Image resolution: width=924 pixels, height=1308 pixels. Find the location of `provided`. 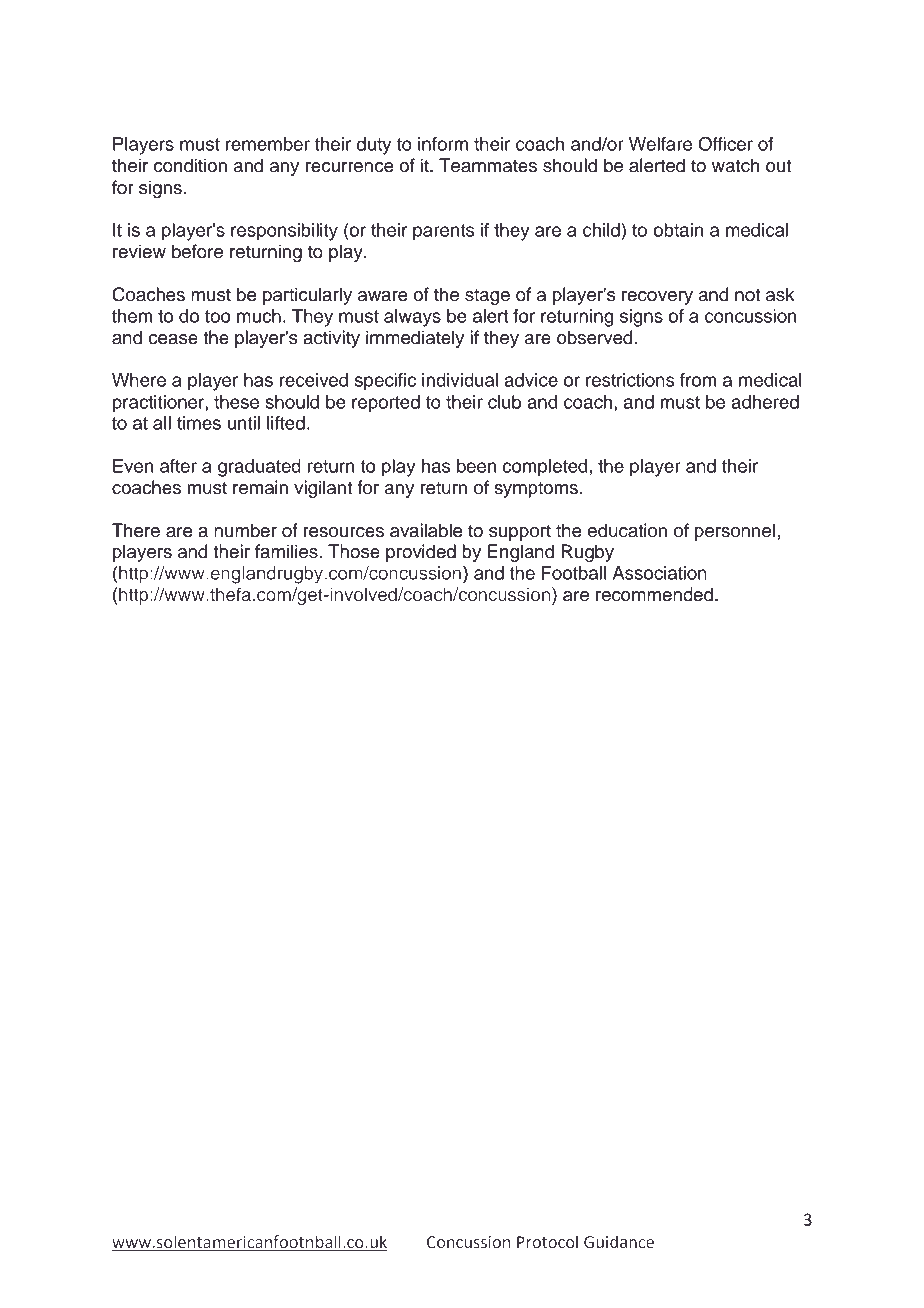

provided is located at coordinates (421, 553).
